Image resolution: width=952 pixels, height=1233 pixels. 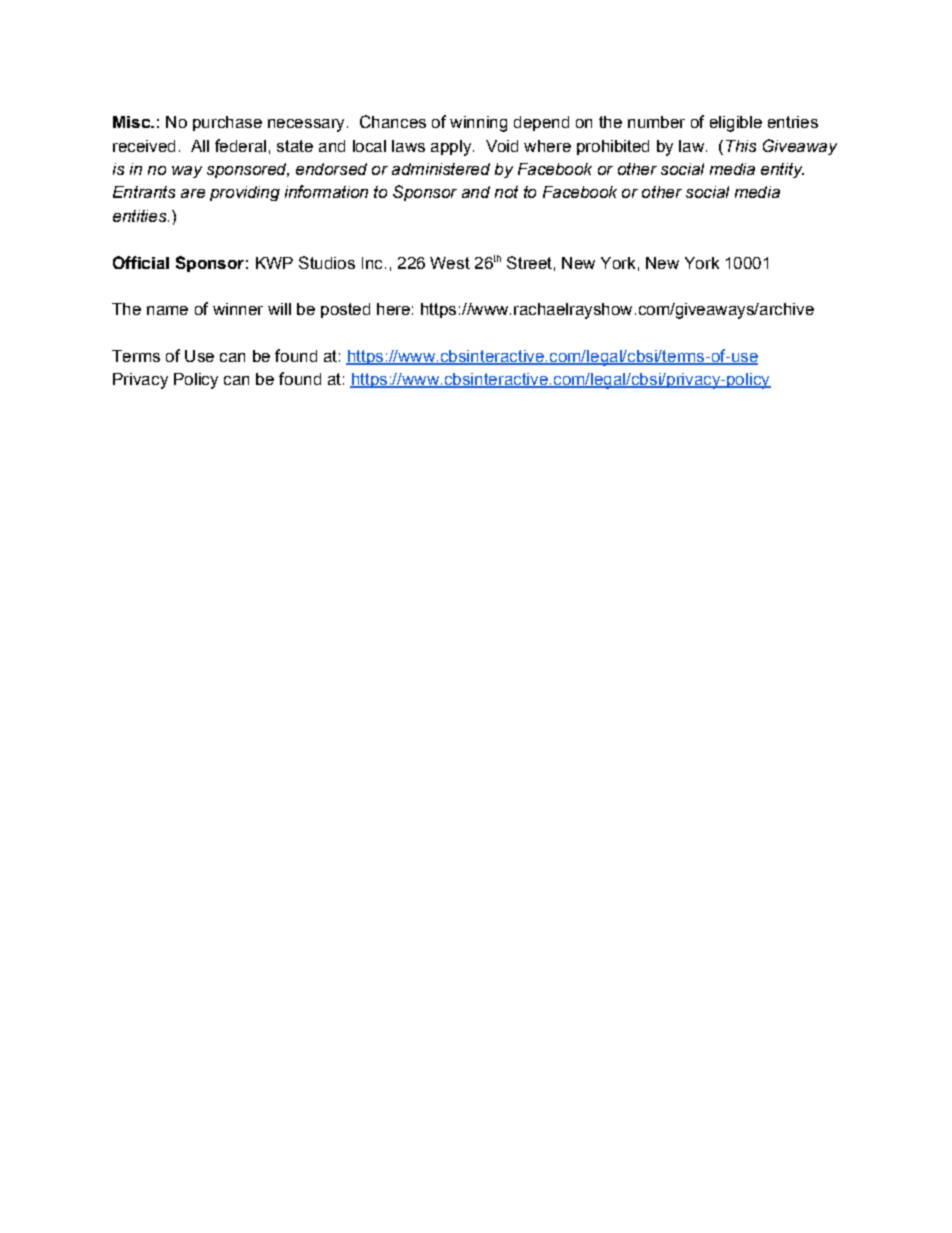 I want to click on Street, so click(x=529, y=262).
